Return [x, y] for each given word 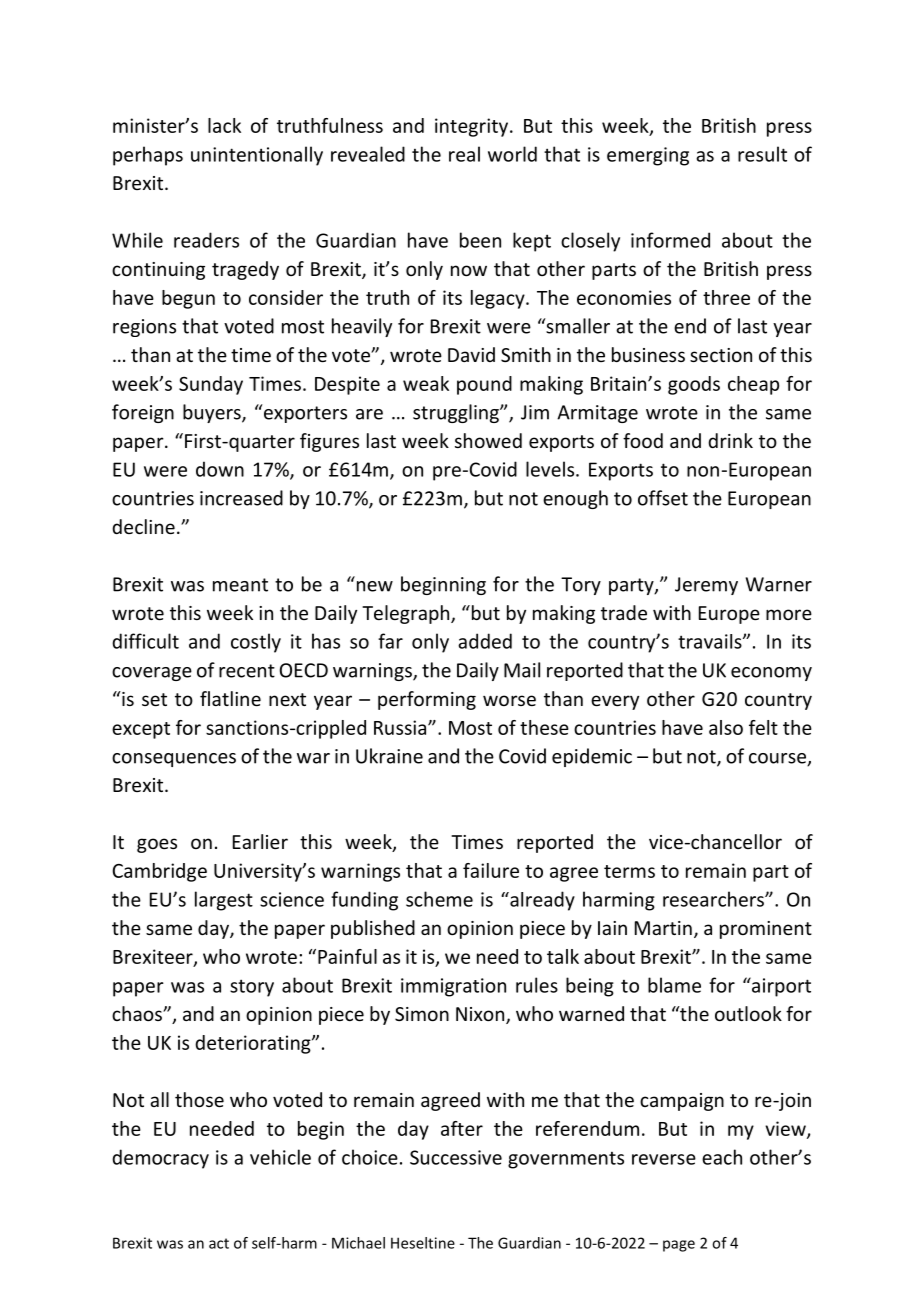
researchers [714, 899]
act [219, 1243]
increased [241, 498]
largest [224, 901]
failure [491, 870]
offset [663, 498]
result [762, 154]
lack [224, 125]
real [464, 154]
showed [488, 440]
